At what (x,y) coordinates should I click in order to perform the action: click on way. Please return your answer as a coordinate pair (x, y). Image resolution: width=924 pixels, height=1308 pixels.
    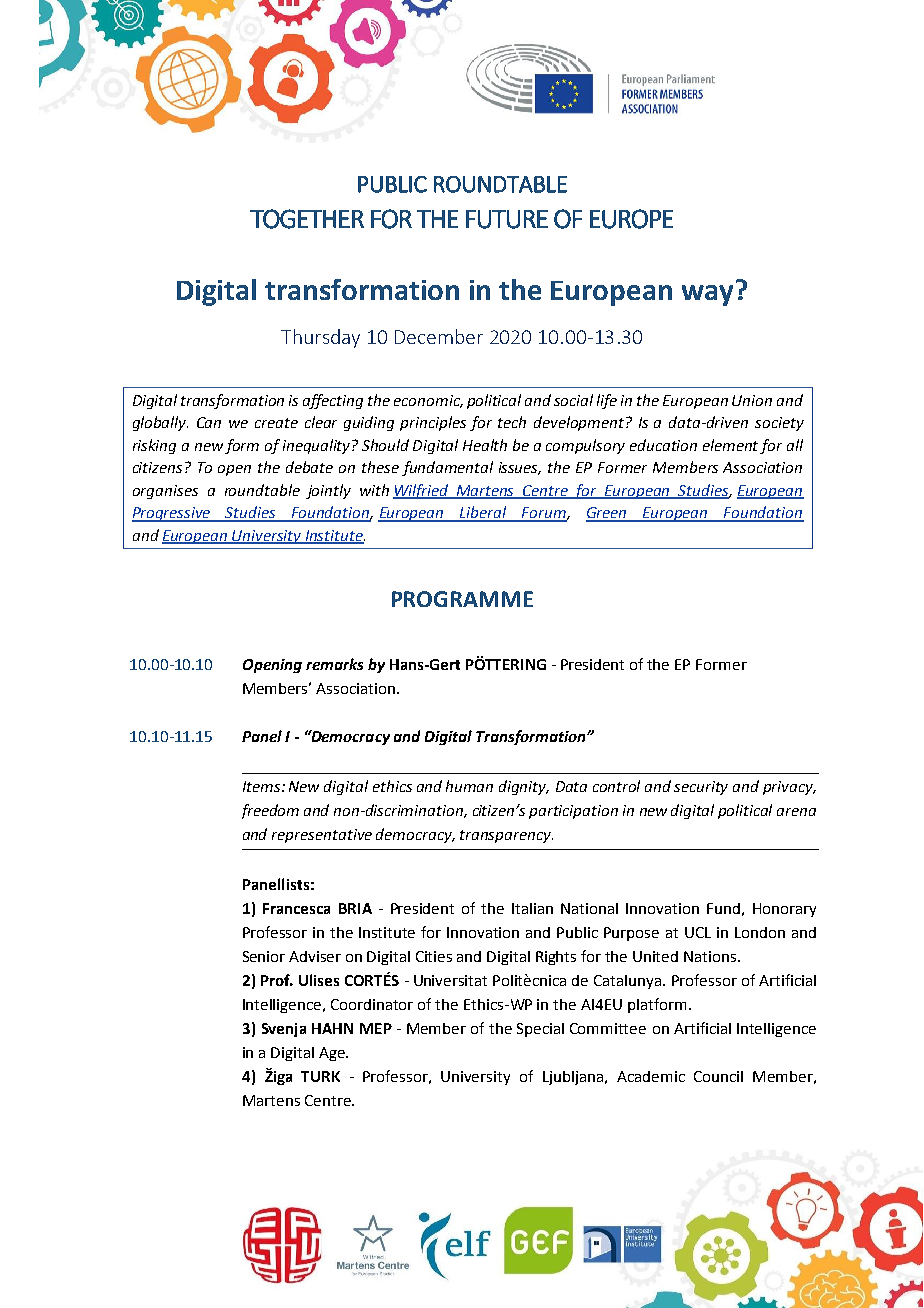
    Looking at the image, I should click on (707, 295).
